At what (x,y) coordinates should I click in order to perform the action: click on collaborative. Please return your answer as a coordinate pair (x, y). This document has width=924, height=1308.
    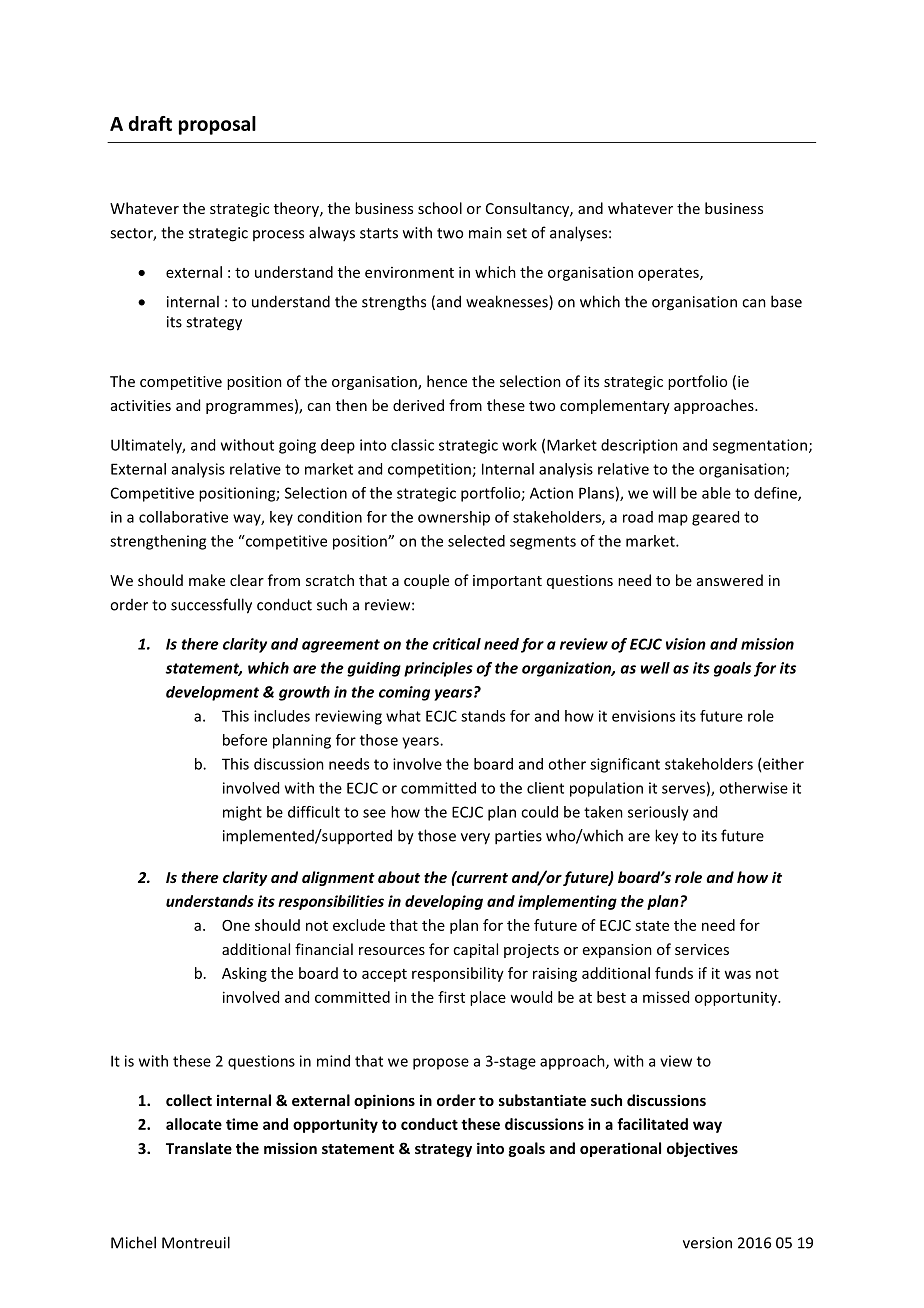
    Looking at the image, I should click on (183, 517).
